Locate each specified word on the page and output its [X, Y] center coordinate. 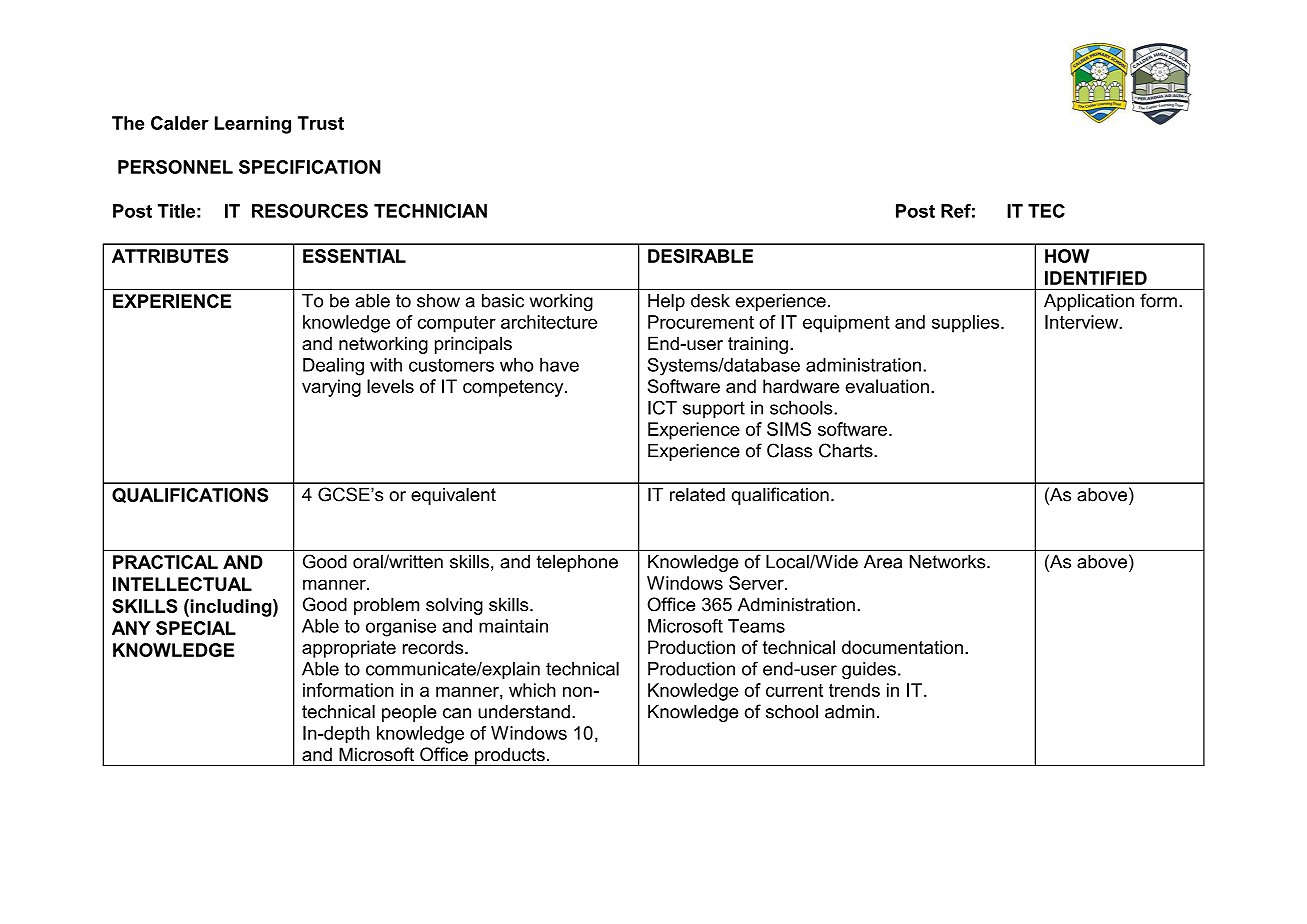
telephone [577, 563]
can [457, 713]
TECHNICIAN [430, 211]
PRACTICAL [165, 562]
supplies [965, 324]
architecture [549, 322]
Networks [949, 562]
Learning [253, 125]
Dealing [333, 367]
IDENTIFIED [1096, 278]
